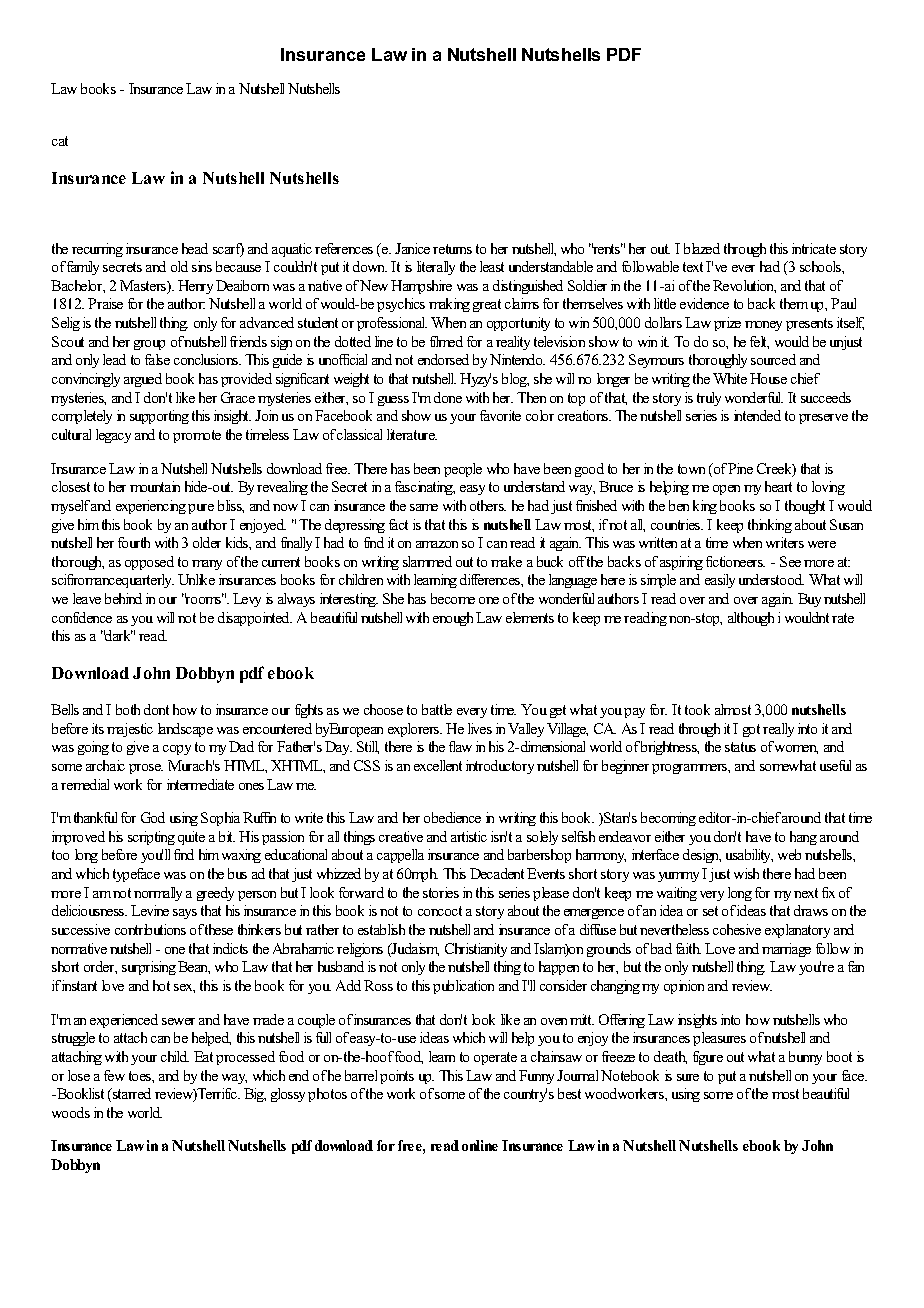  Describe the element at coordinates (436, 268) in the screenshot. I see `literally` at that location.
